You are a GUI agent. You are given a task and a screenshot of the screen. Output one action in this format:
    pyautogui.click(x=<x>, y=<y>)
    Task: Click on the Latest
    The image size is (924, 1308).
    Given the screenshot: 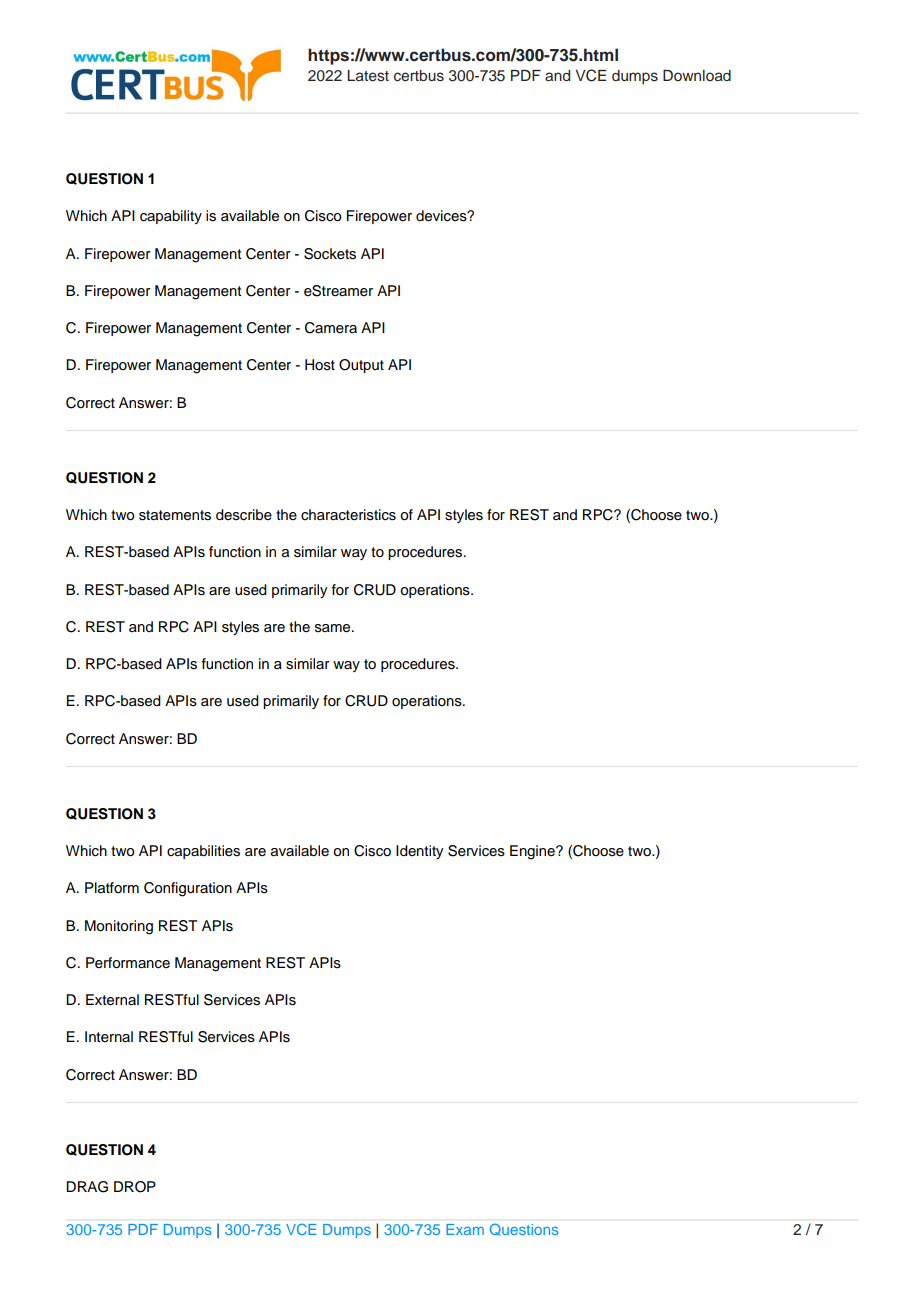 What is the action you would take?
    pyautogui.click(x=368, y=76)
